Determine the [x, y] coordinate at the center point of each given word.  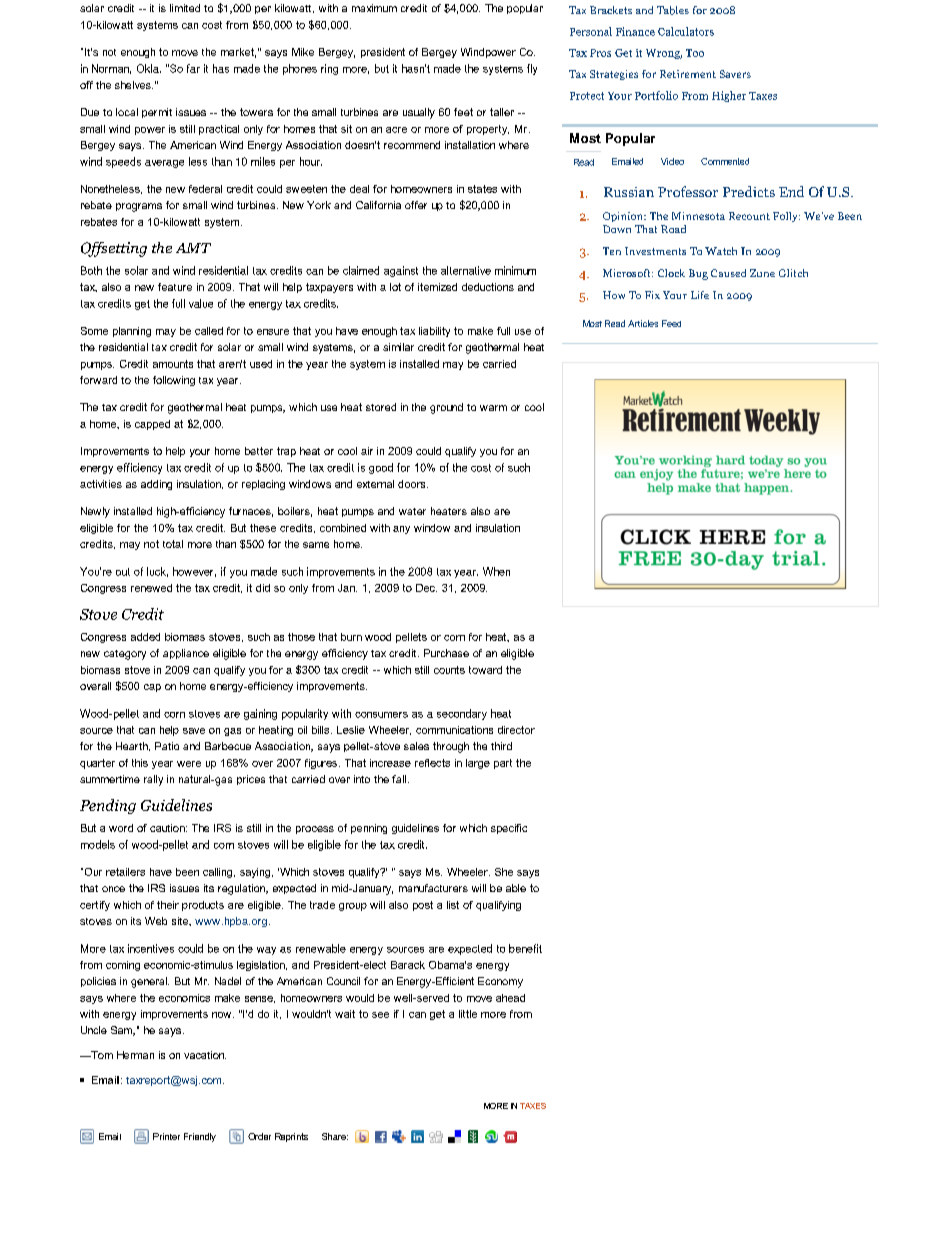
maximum [374, 8]
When [496, 571]
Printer [166, 1136]
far [193, 68]
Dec [426, 588]
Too [695, 53]
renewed [151, 588]
